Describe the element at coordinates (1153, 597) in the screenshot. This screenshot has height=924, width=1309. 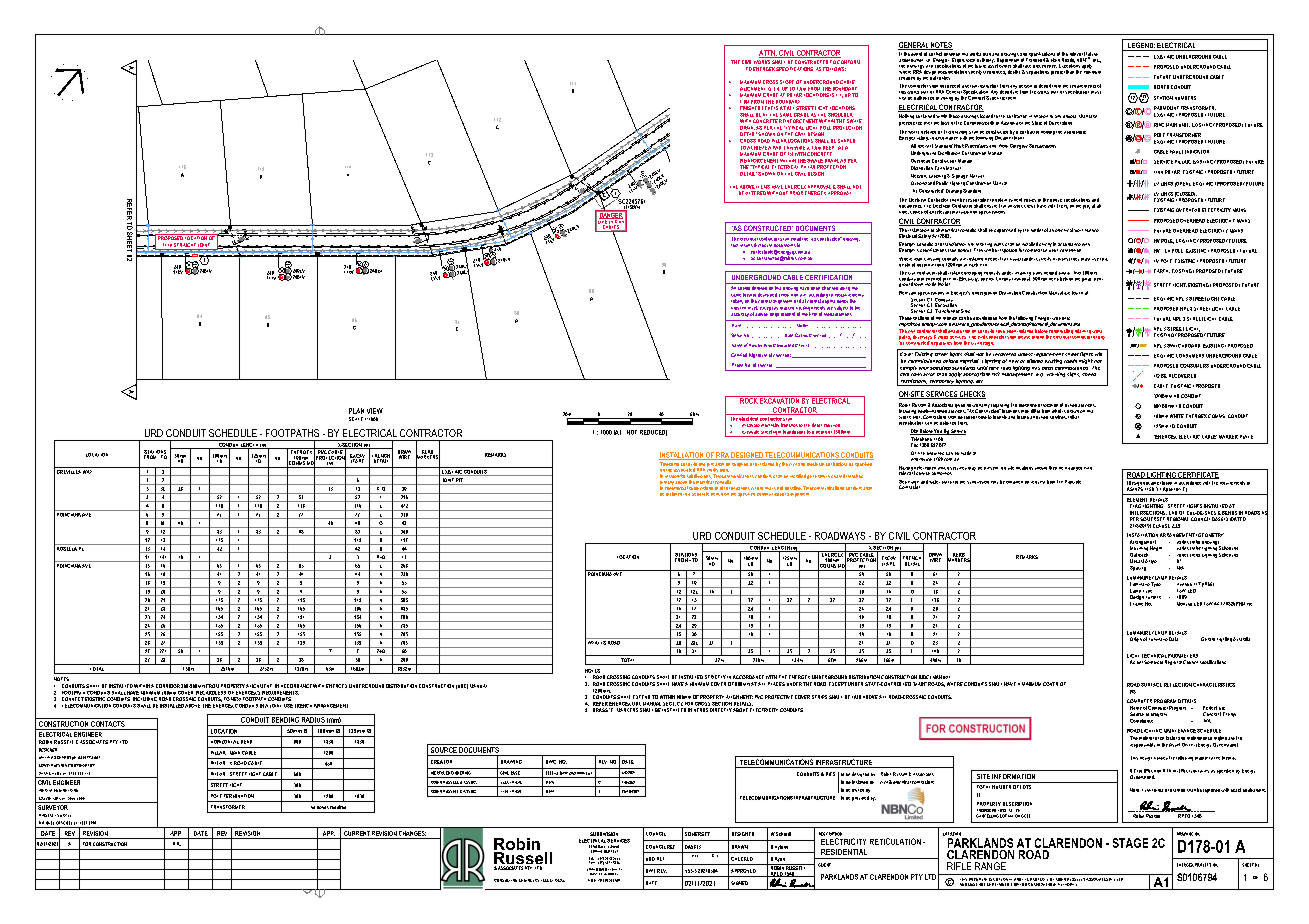
I see `Lumens` at that location.
